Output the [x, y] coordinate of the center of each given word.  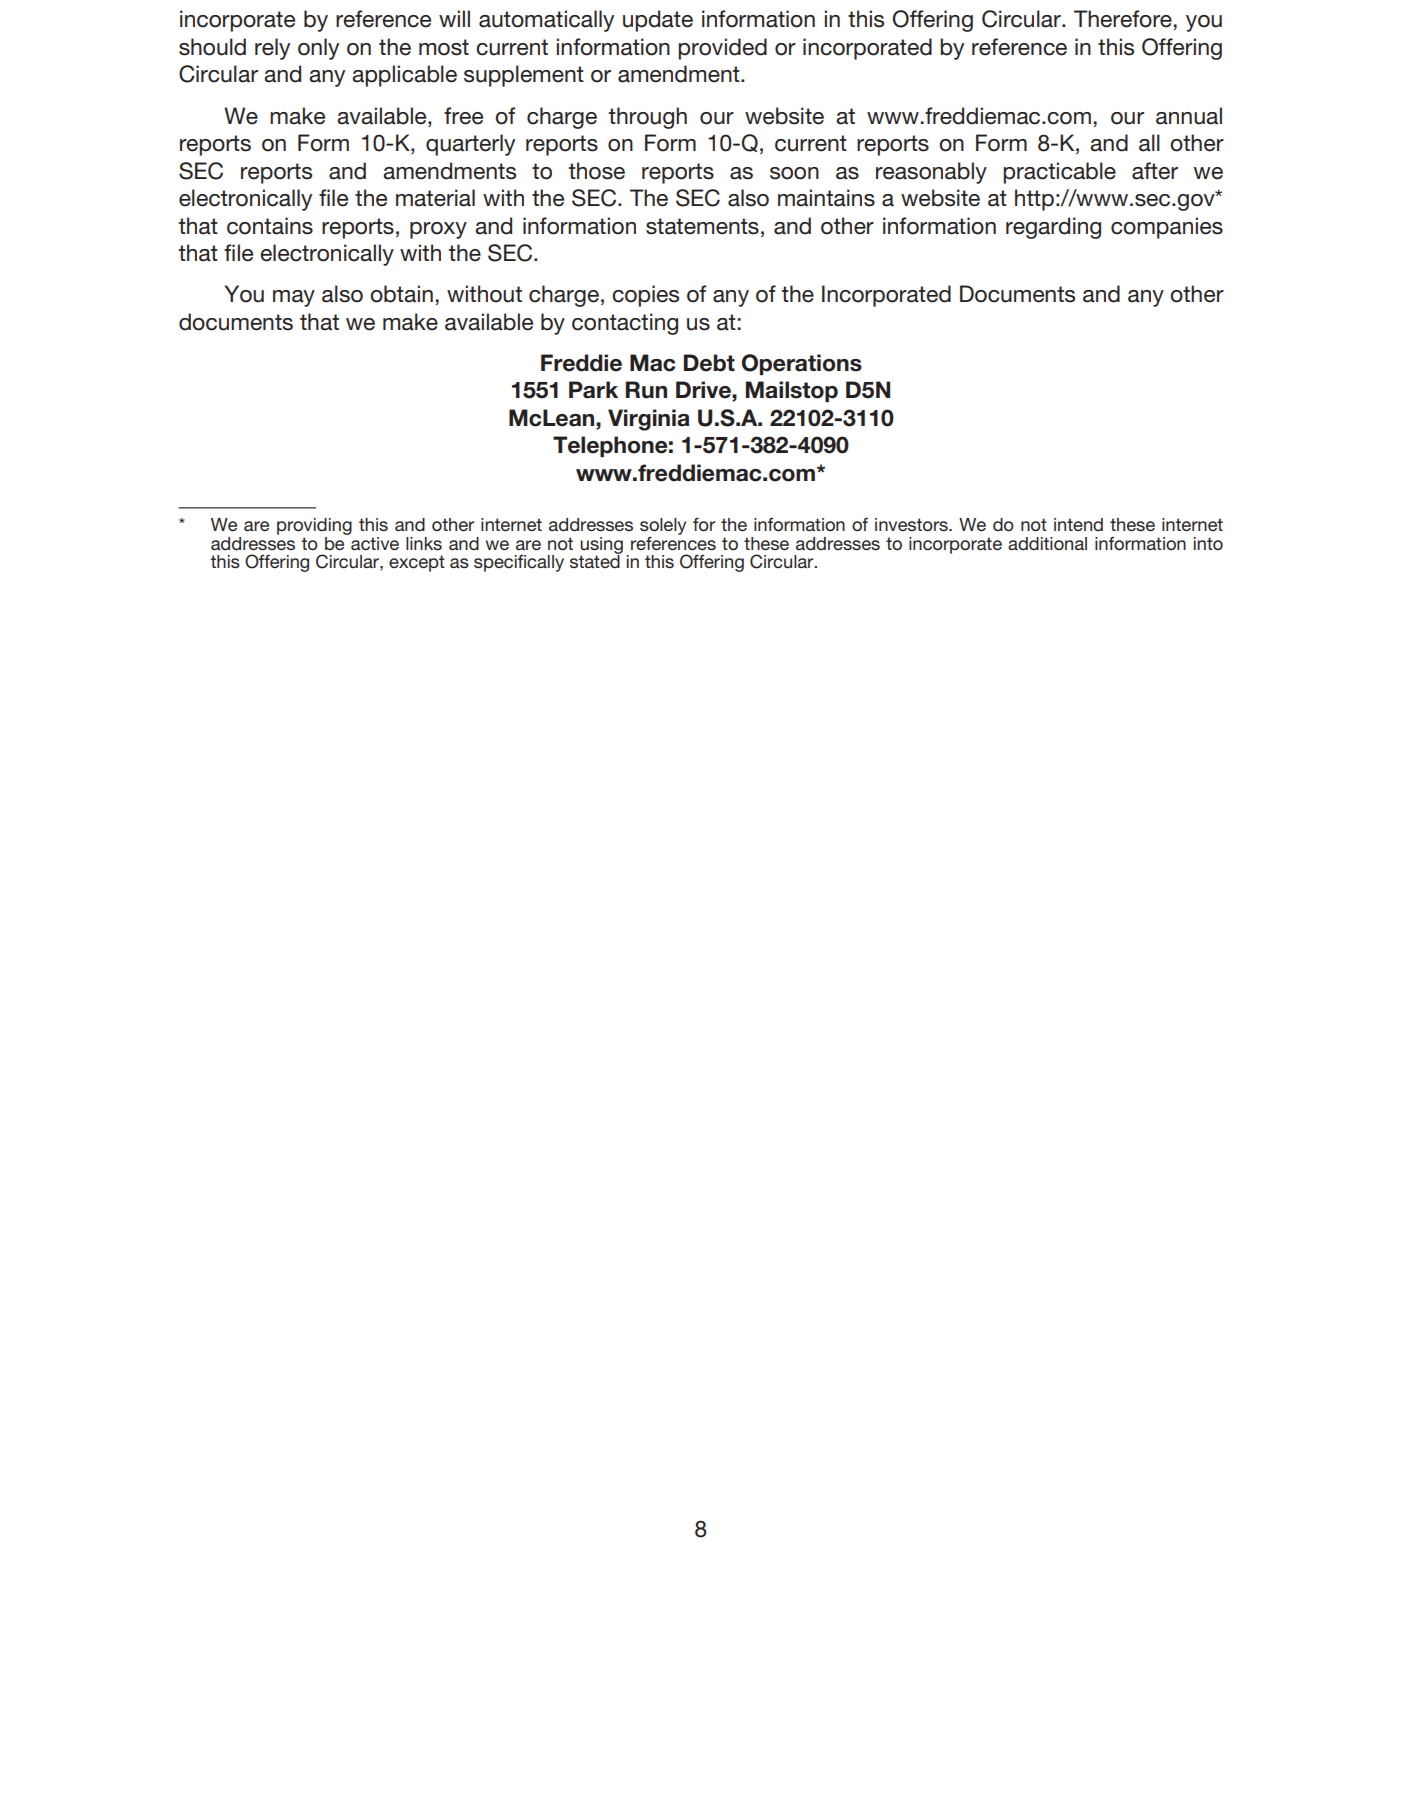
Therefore [1123, 19]
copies [645, 296]
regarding [1053, 228]
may [294, 298]
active [374, 542]
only [318, 49]
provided [722, 49]
